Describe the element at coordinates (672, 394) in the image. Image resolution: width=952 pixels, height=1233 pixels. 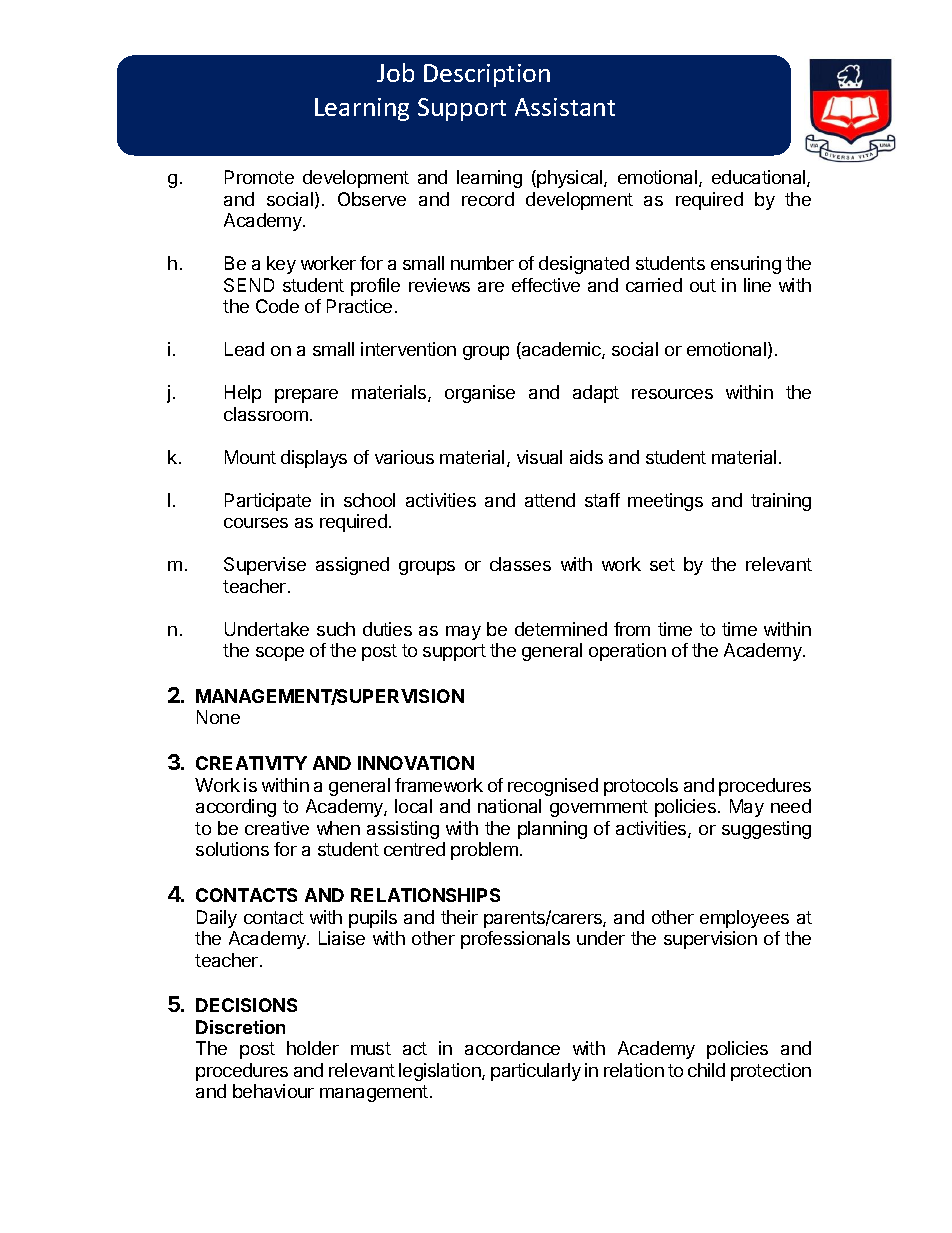
I see `resources` at that location.
